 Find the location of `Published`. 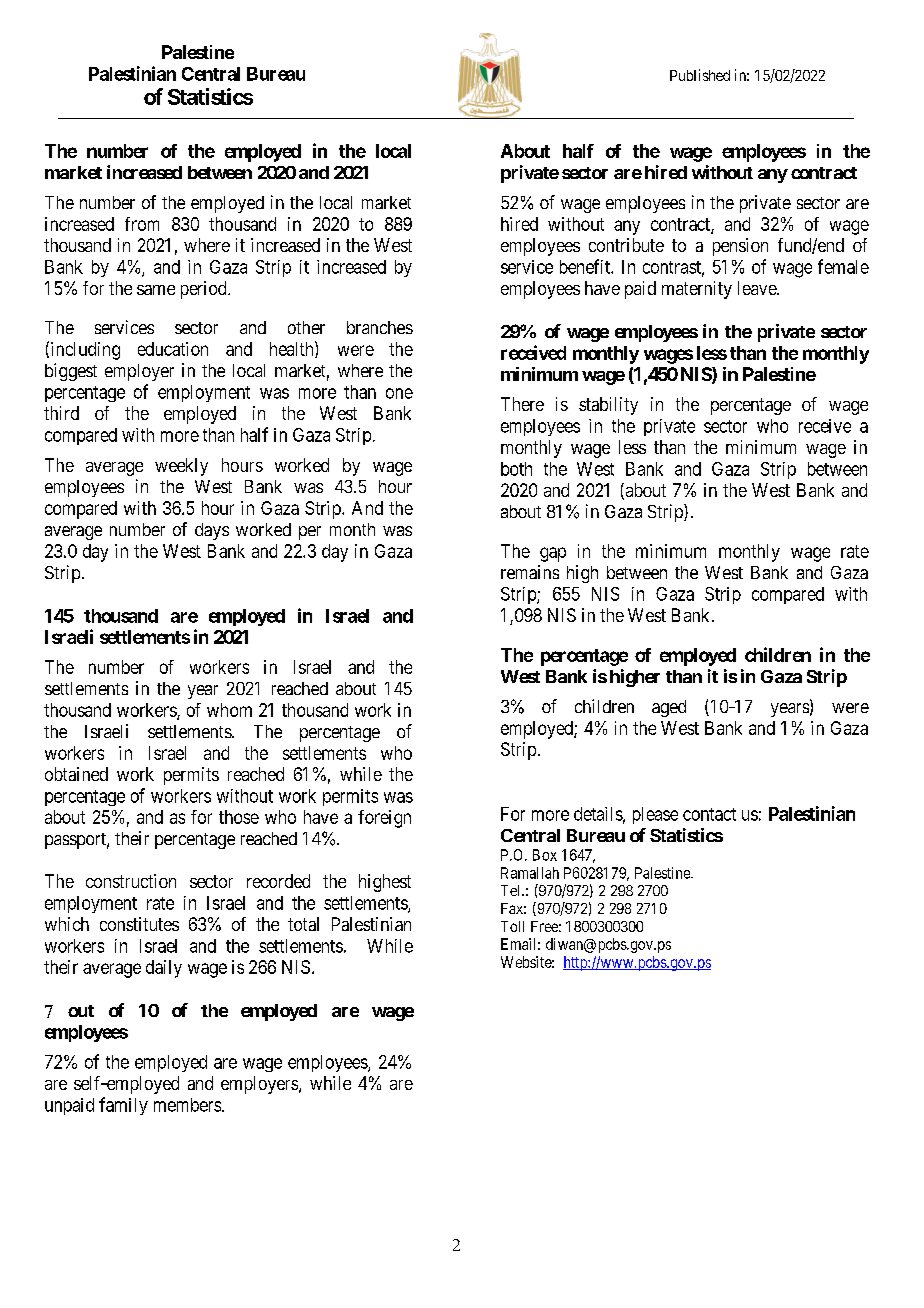

Published is located at coordinates (700, 75).
